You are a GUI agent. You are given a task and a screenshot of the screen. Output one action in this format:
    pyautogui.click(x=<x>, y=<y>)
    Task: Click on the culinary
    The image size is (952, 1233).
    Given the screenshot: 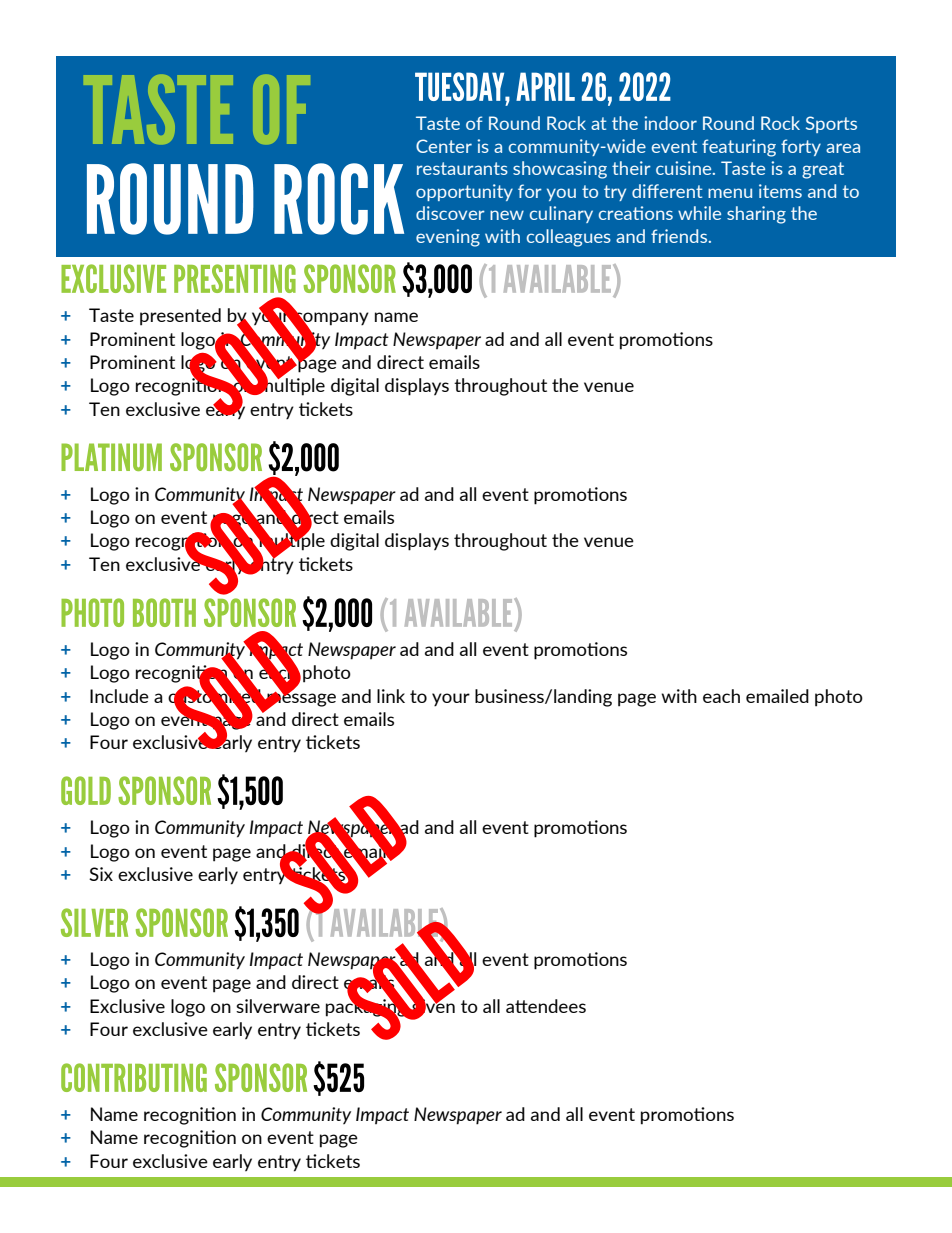 What is the action you would take?
    pyautogui.click(x=561, y=214)
